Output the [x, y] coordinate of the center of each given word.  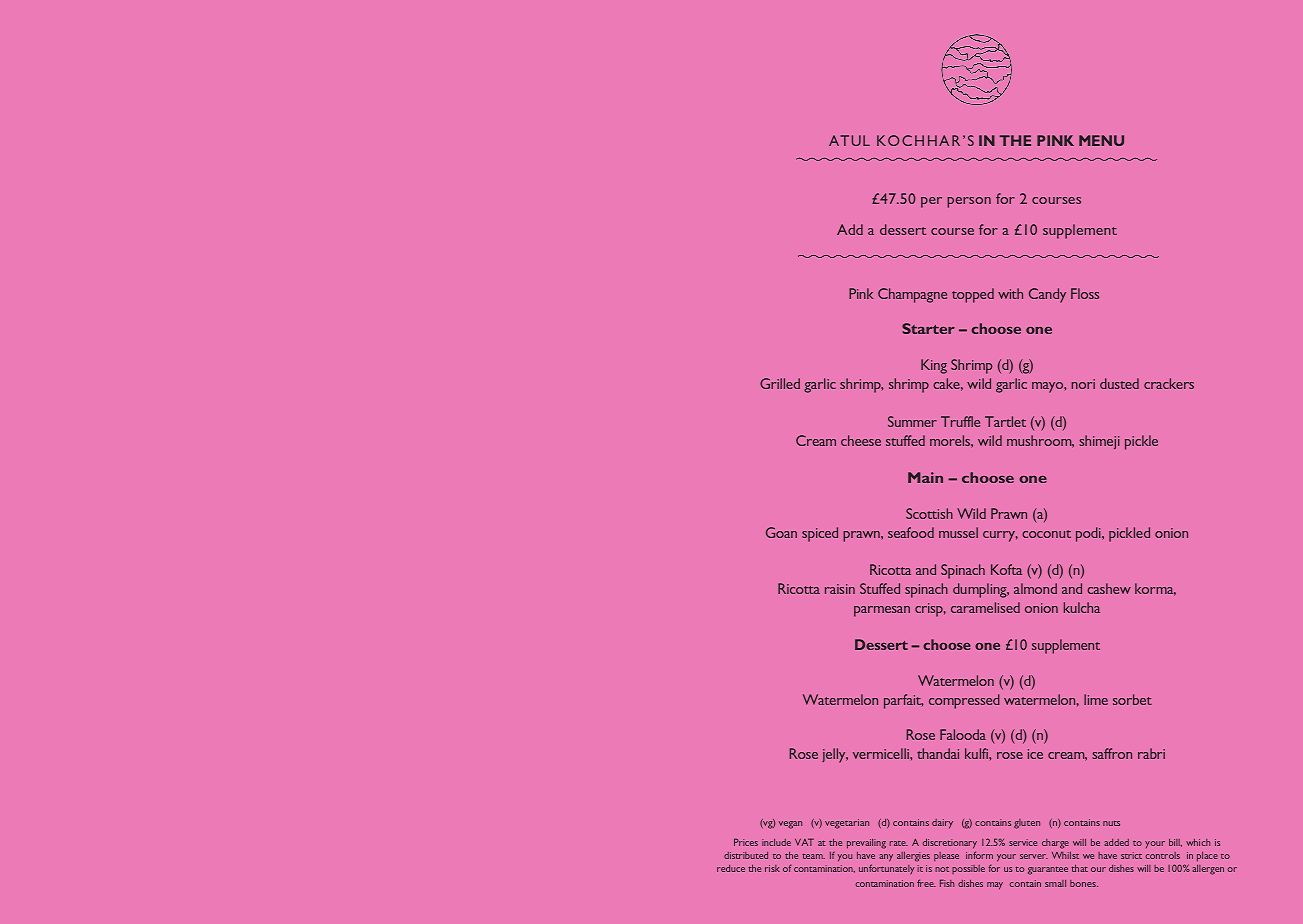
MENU [1101, 140]
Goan [781, 532]
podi [1089, 534]
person [969, 202]
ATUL [849, 140]
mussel [958, 532]
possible [968, 869]
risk [772, 868]
